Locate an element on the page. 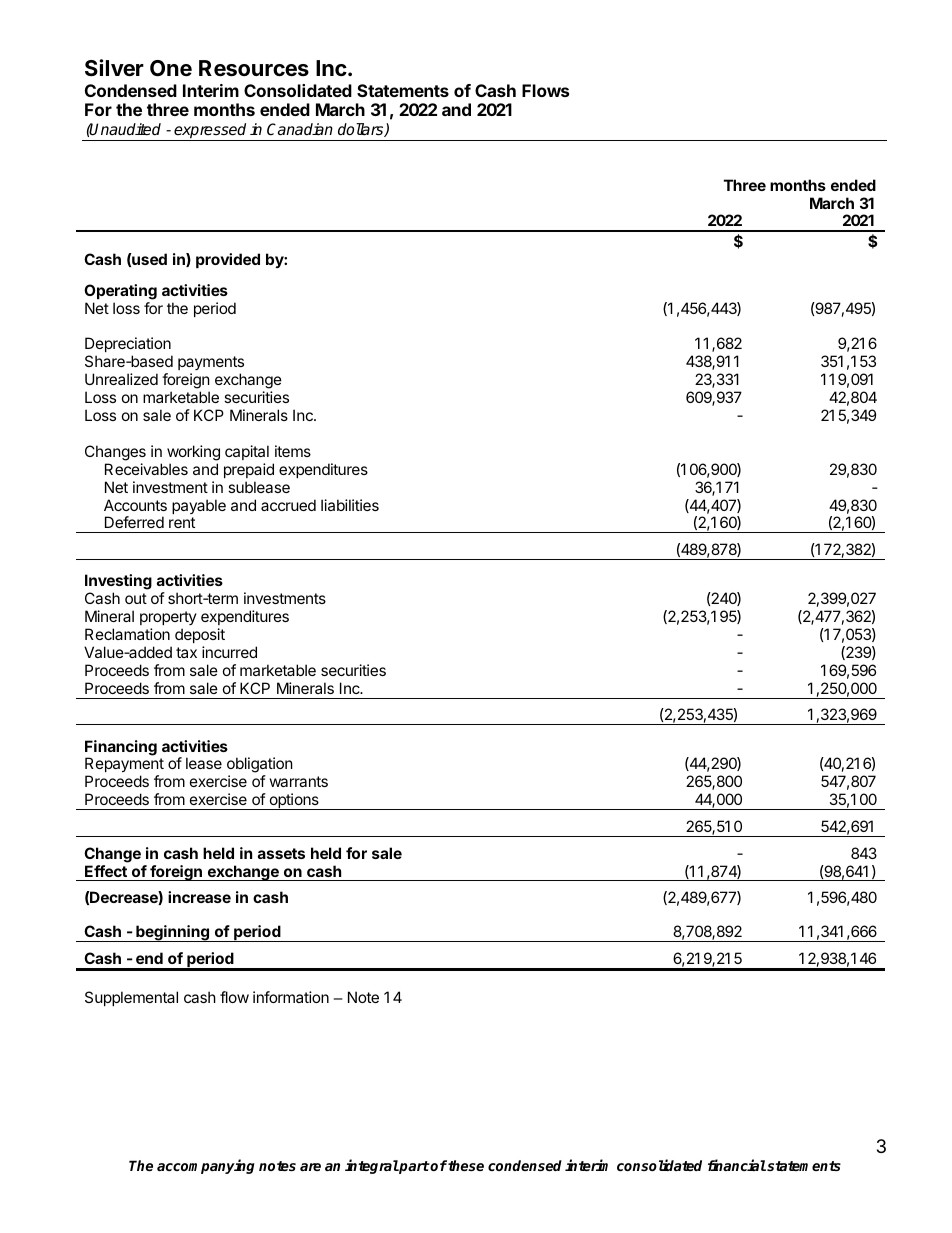 The height and width of the page is (1233, 952). assets is located at coordinates (281, 853).
